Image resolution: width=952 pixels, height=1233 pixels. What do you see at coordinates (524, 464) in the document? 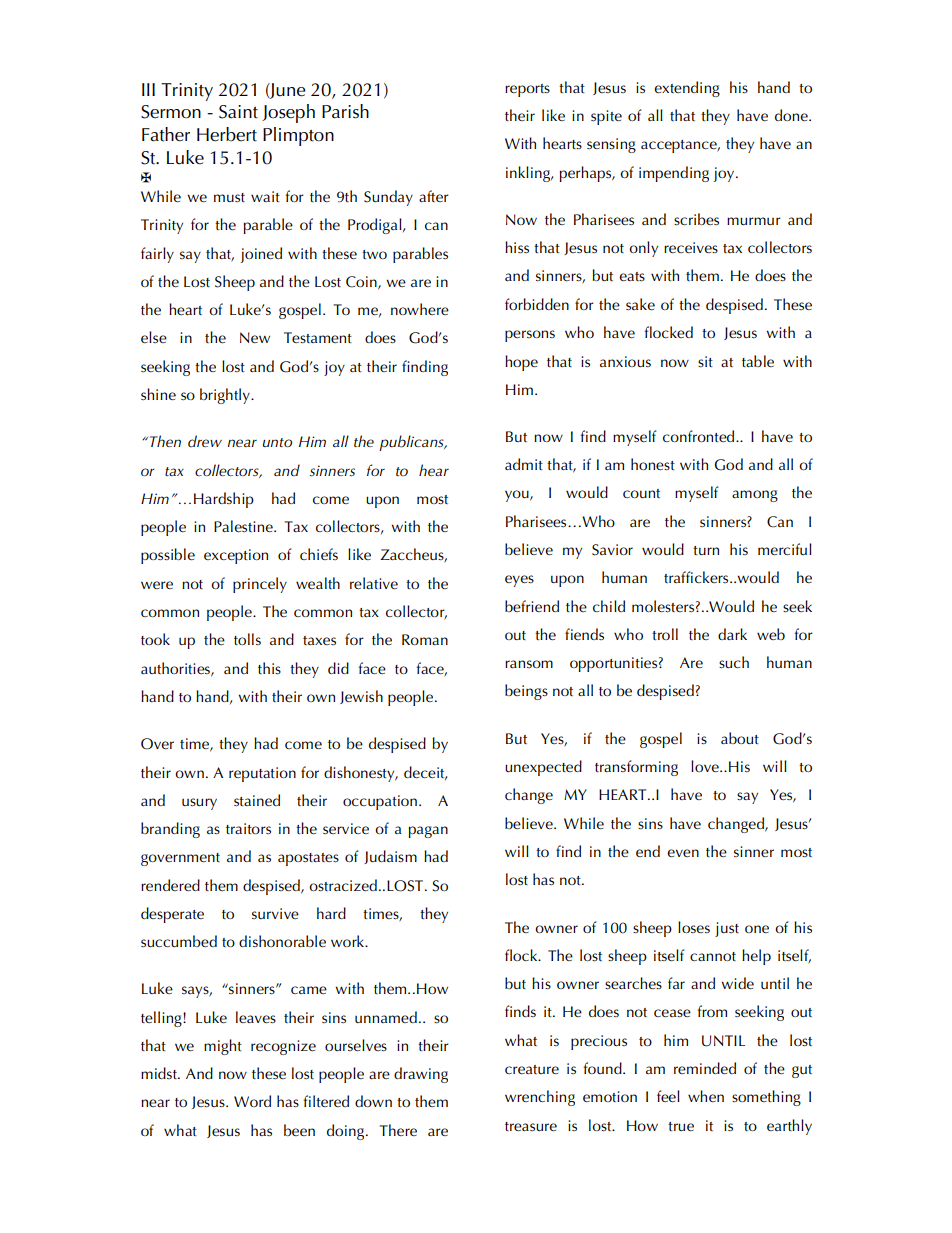
I see `admit` at bounding box center [524, 464].
